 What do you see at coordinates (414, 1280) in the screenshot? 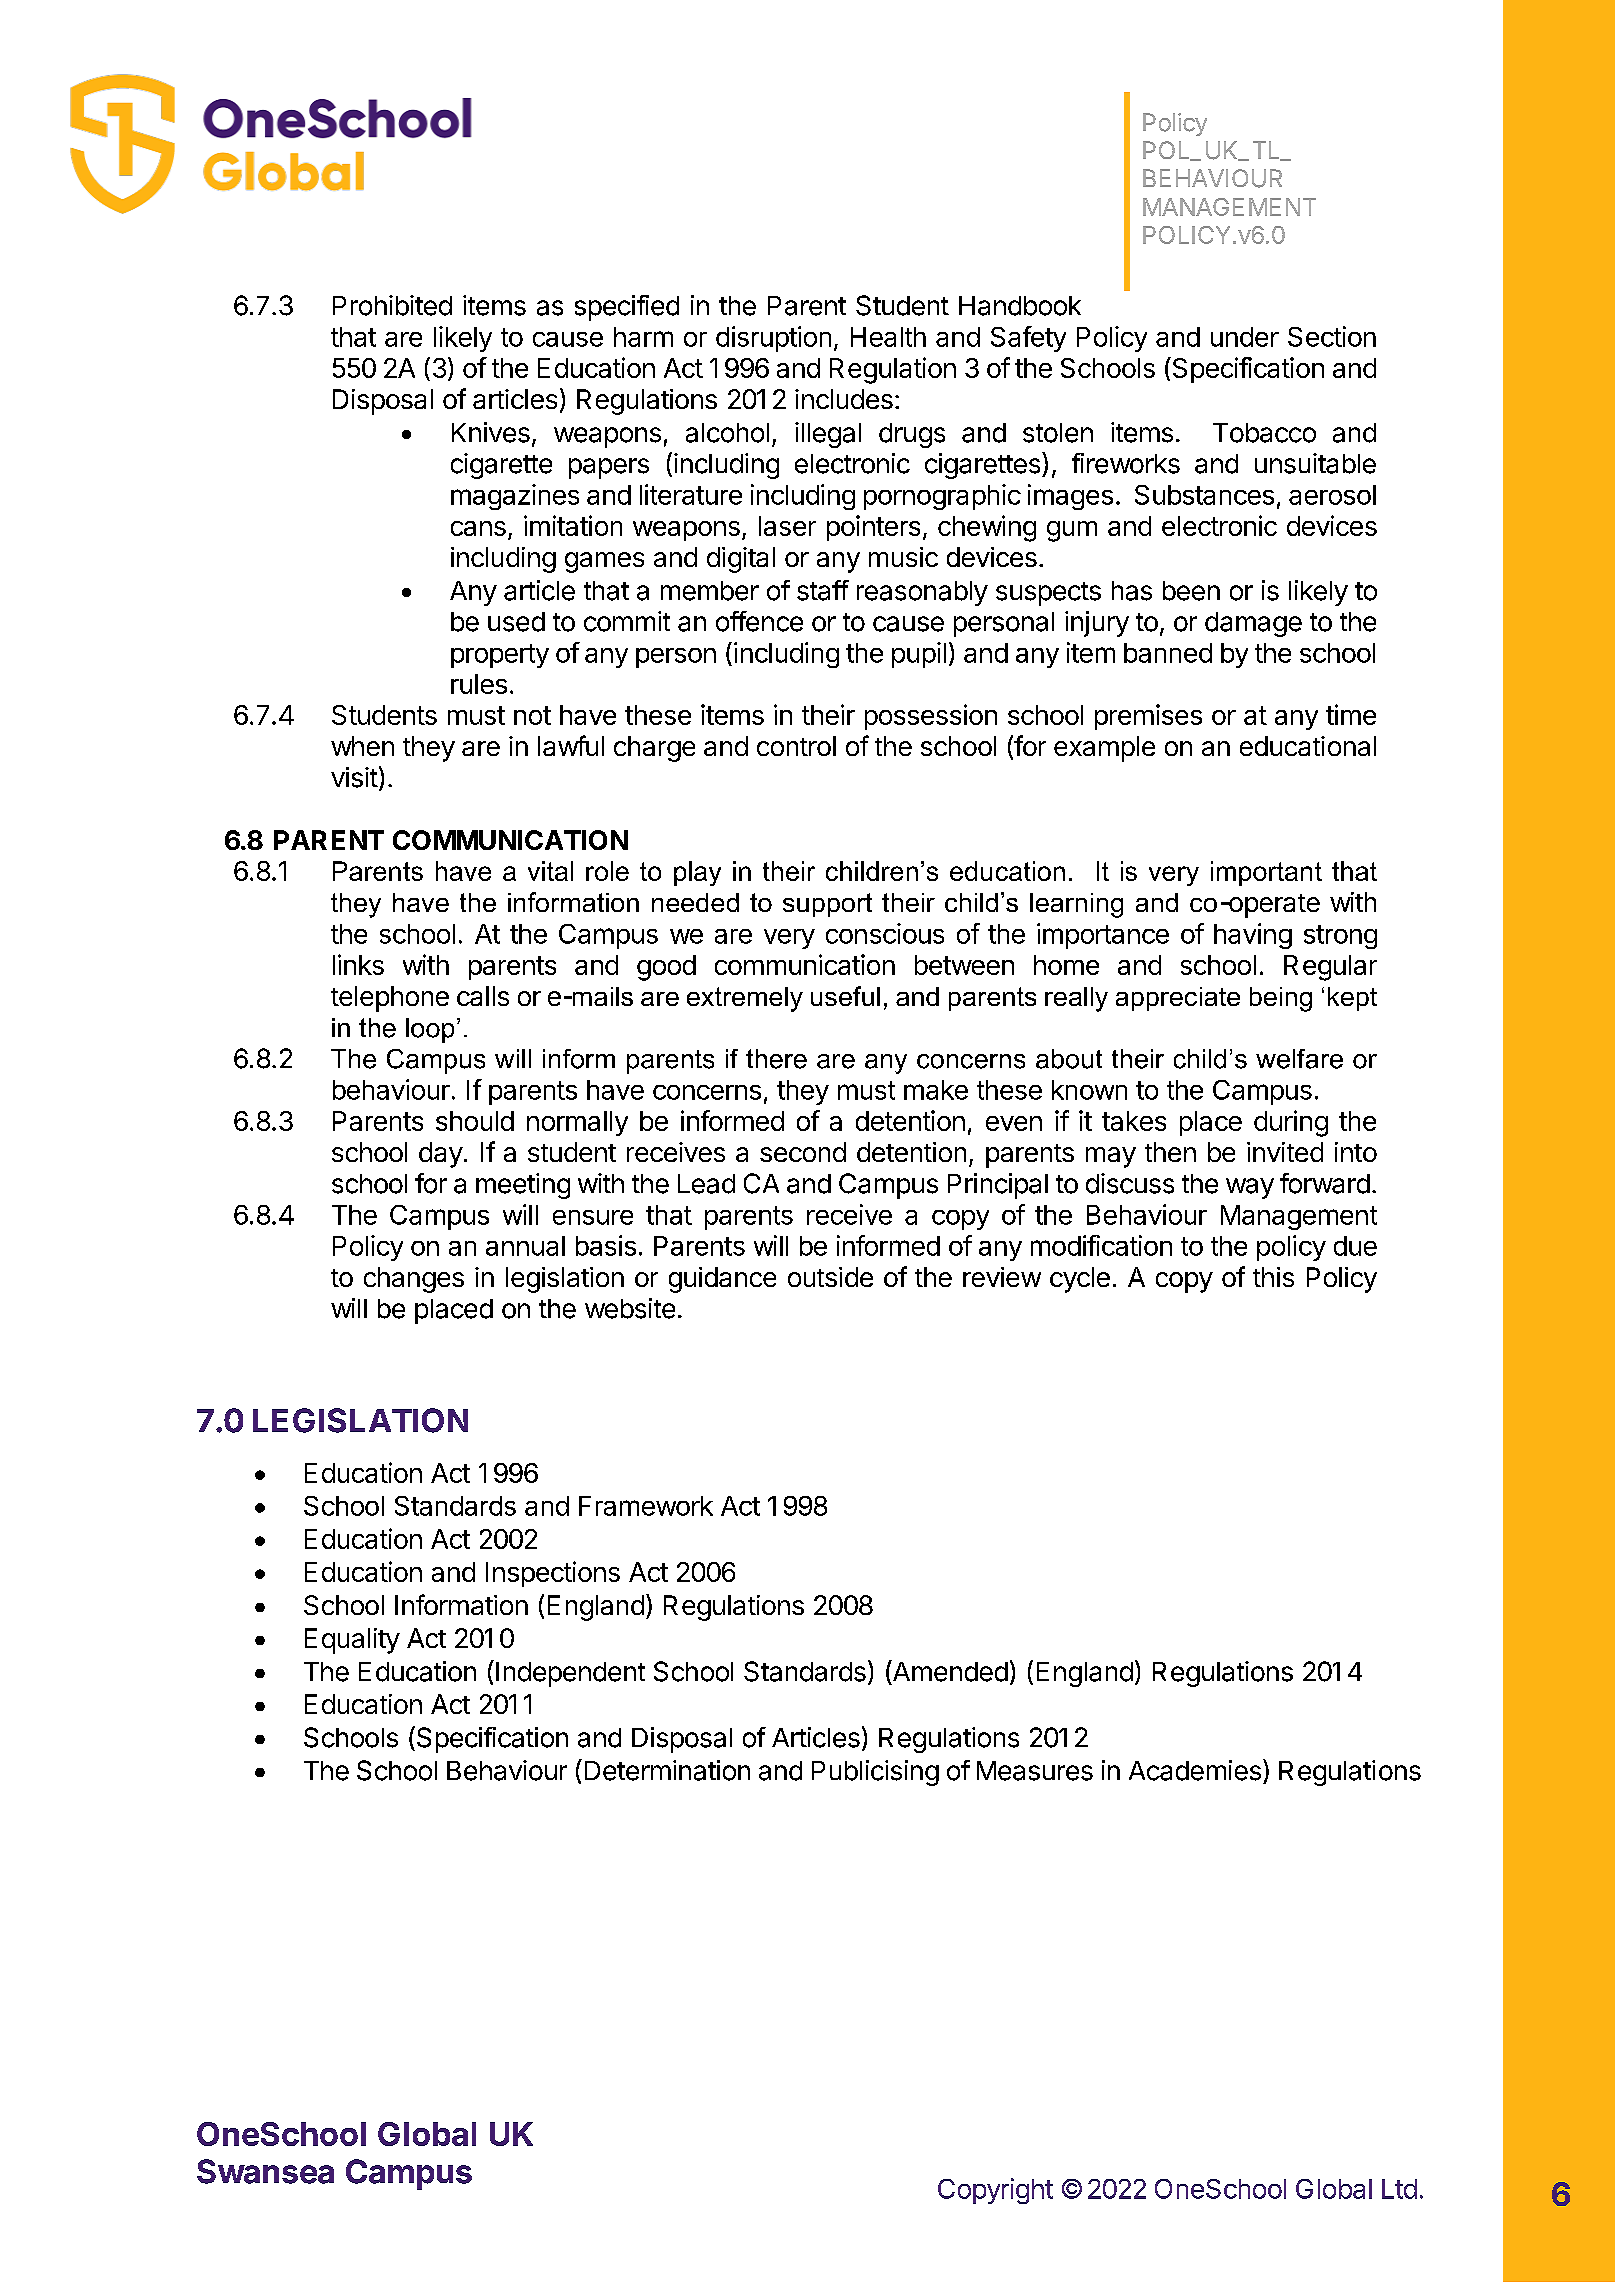
I see `changes` at bounding box center [414, 1280].
